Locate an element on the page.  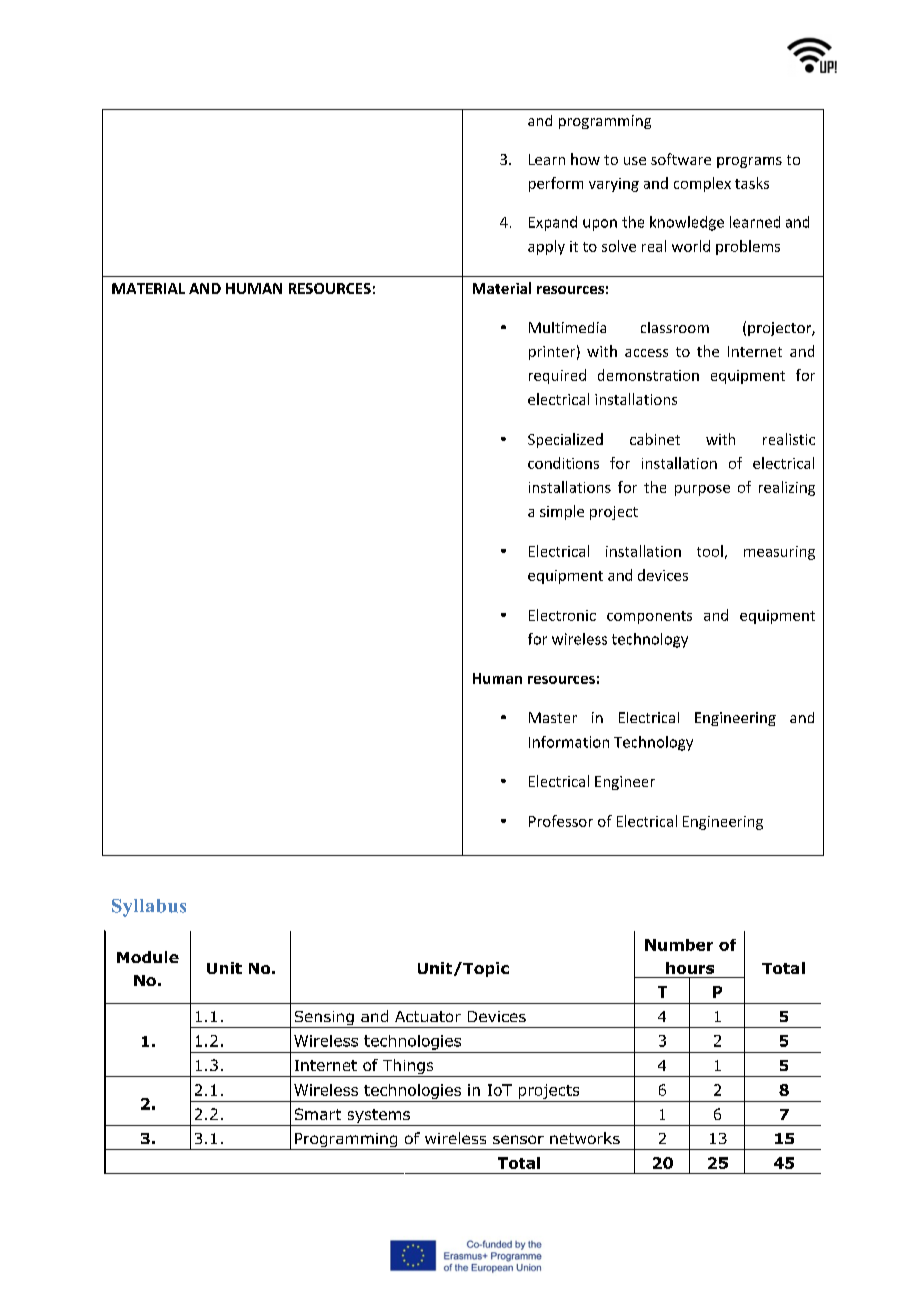
demonstration is located at coordinates (648, 375).
